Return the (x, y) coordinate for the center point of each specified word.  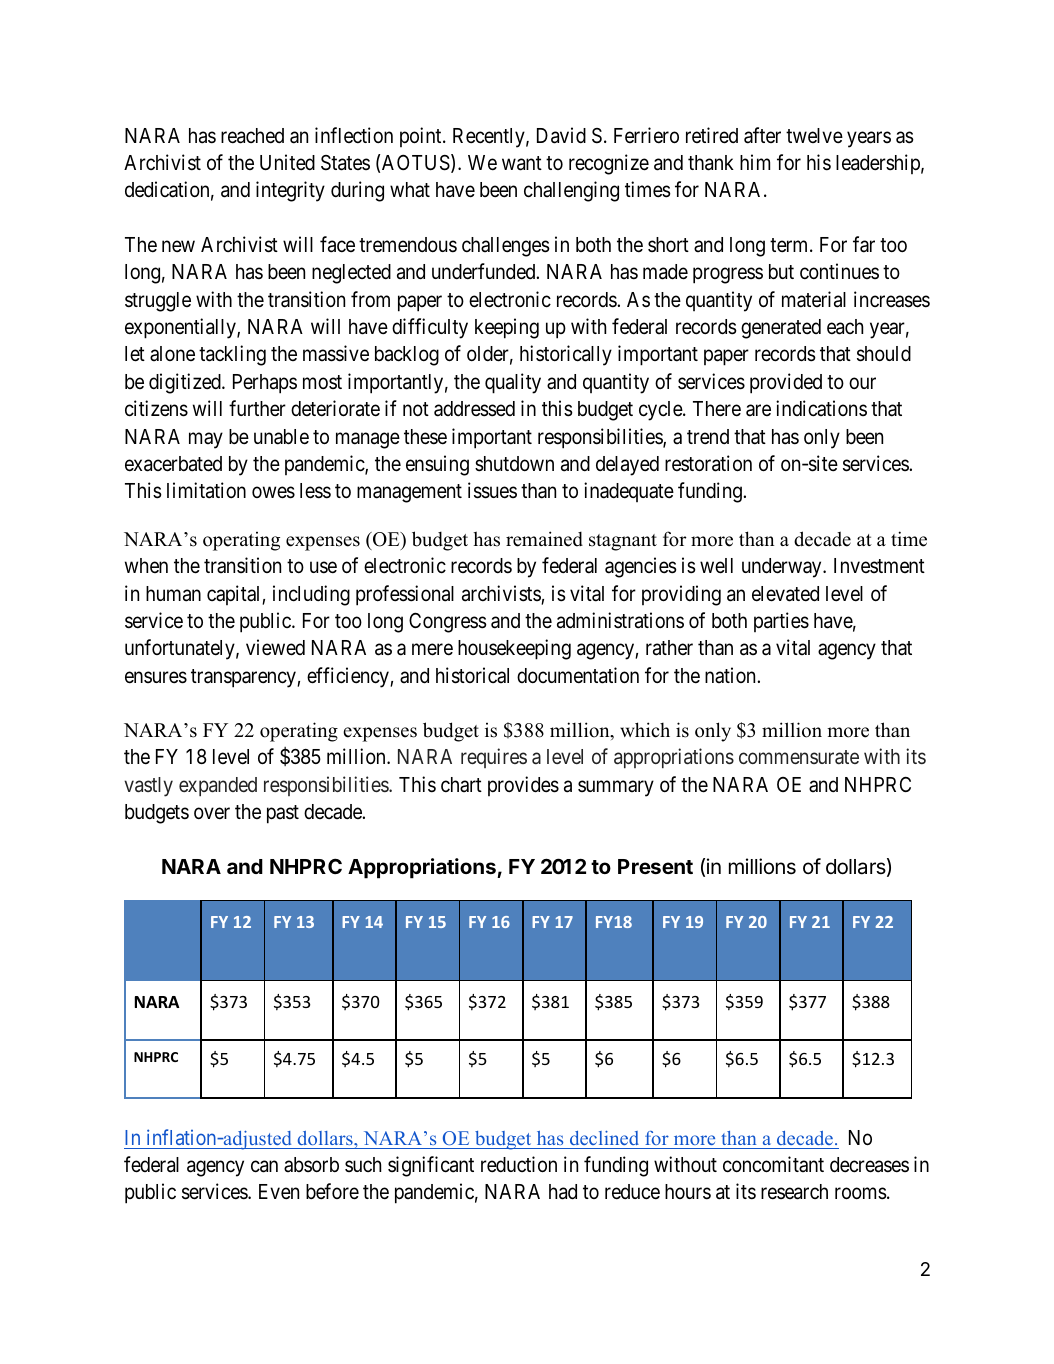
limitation (206, 490)
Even (279, 1192)
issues (492, 490)
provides (523, 786)
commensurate (799, 757)
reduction (519, 1164)
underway (783, 568)
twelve (814, 136)
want (522, 163)
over (212, 814)
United (287, 162)
